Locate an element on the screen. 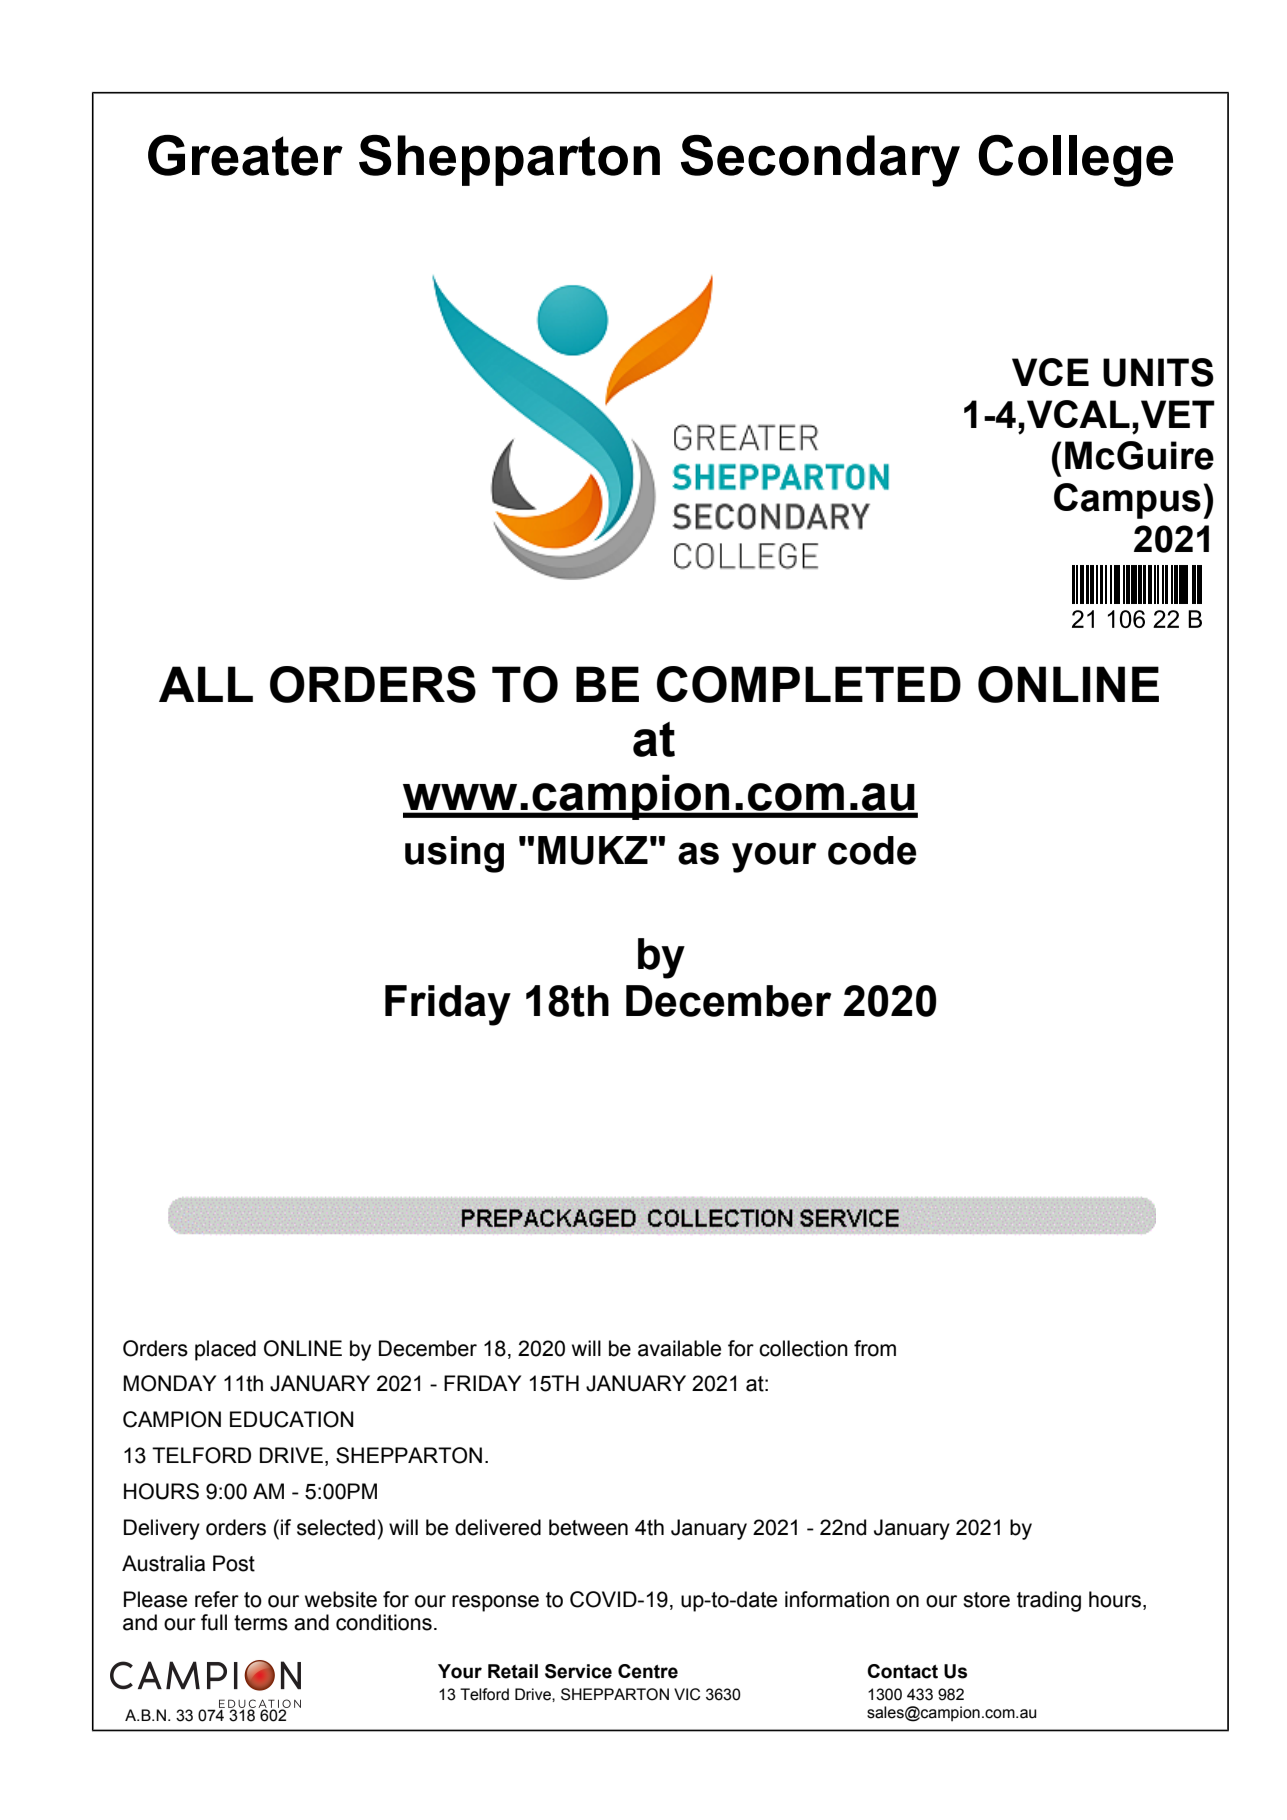 The image size is (1287, 1820). Greater is located at coordinates (245, 155).
